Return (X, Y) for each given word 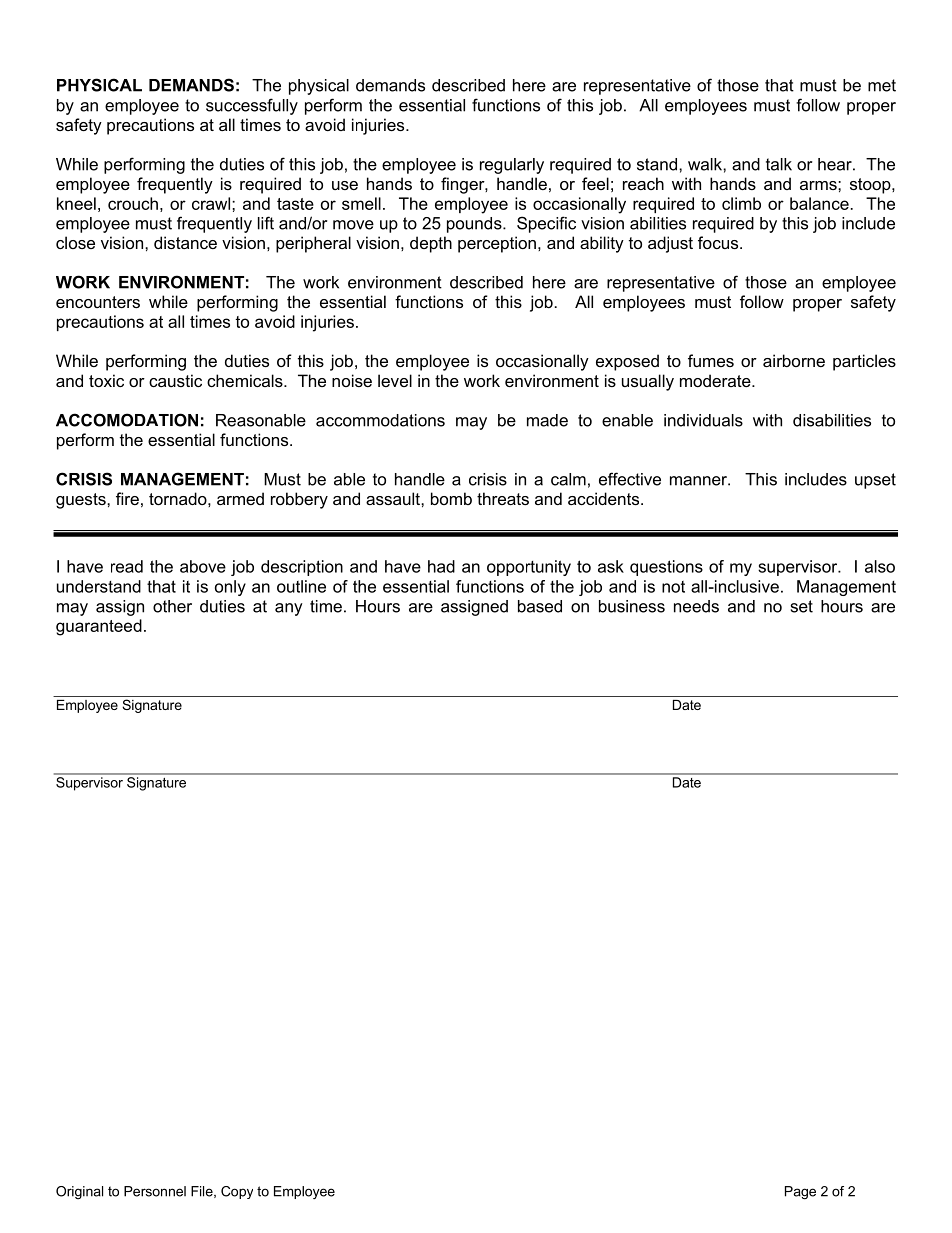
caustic (175, 380)
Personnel (155, 1191)
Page (800, 1193)
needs (696, 606)
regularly (512, 166)
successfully (252, 106)
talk (779, 164)
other (172, 606)
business (632, 606)
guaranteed (99, 627)
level (395, 380)
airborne (794, 360)
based (540, 606)
